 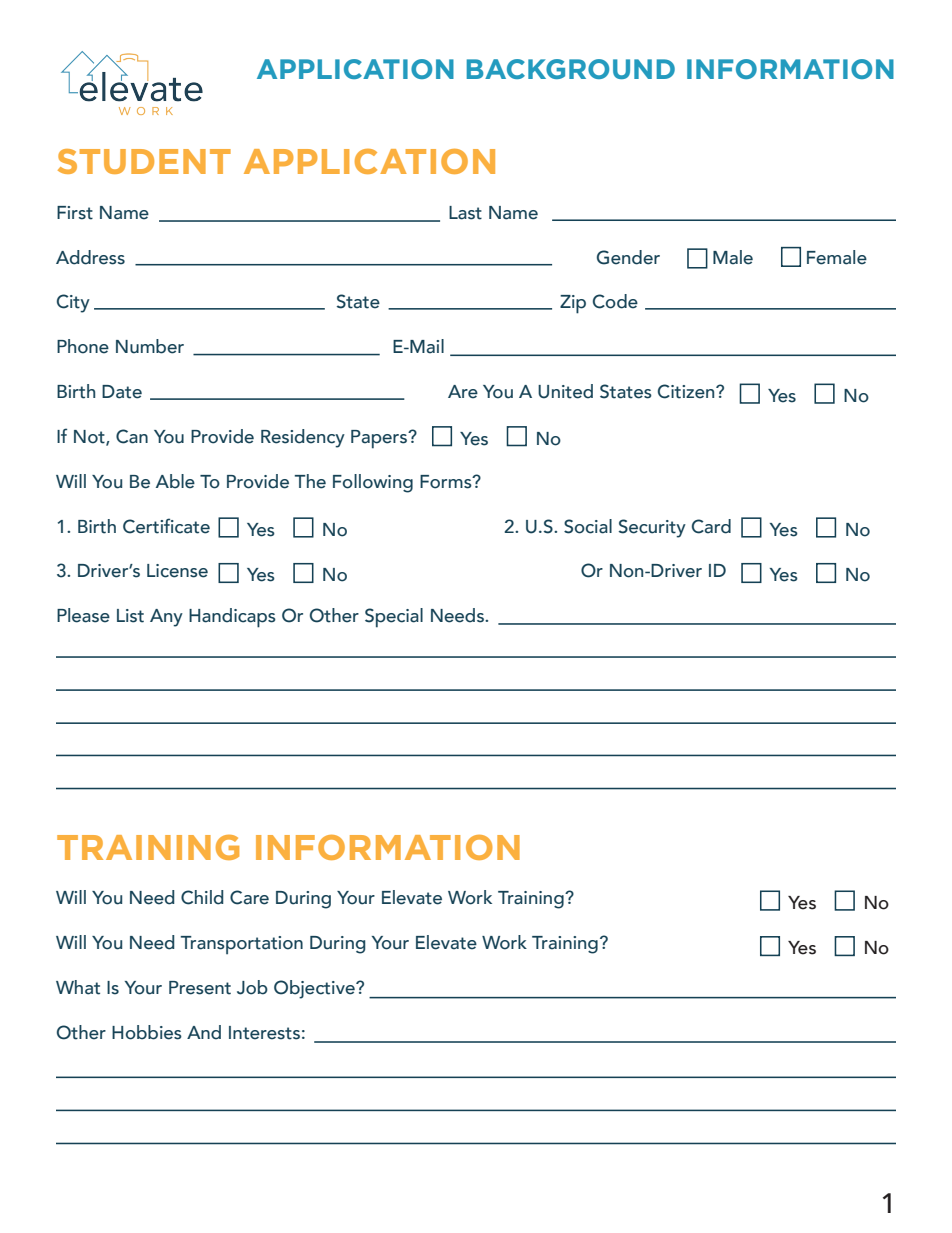 I want to click on List, so click(x=130, y=616).
